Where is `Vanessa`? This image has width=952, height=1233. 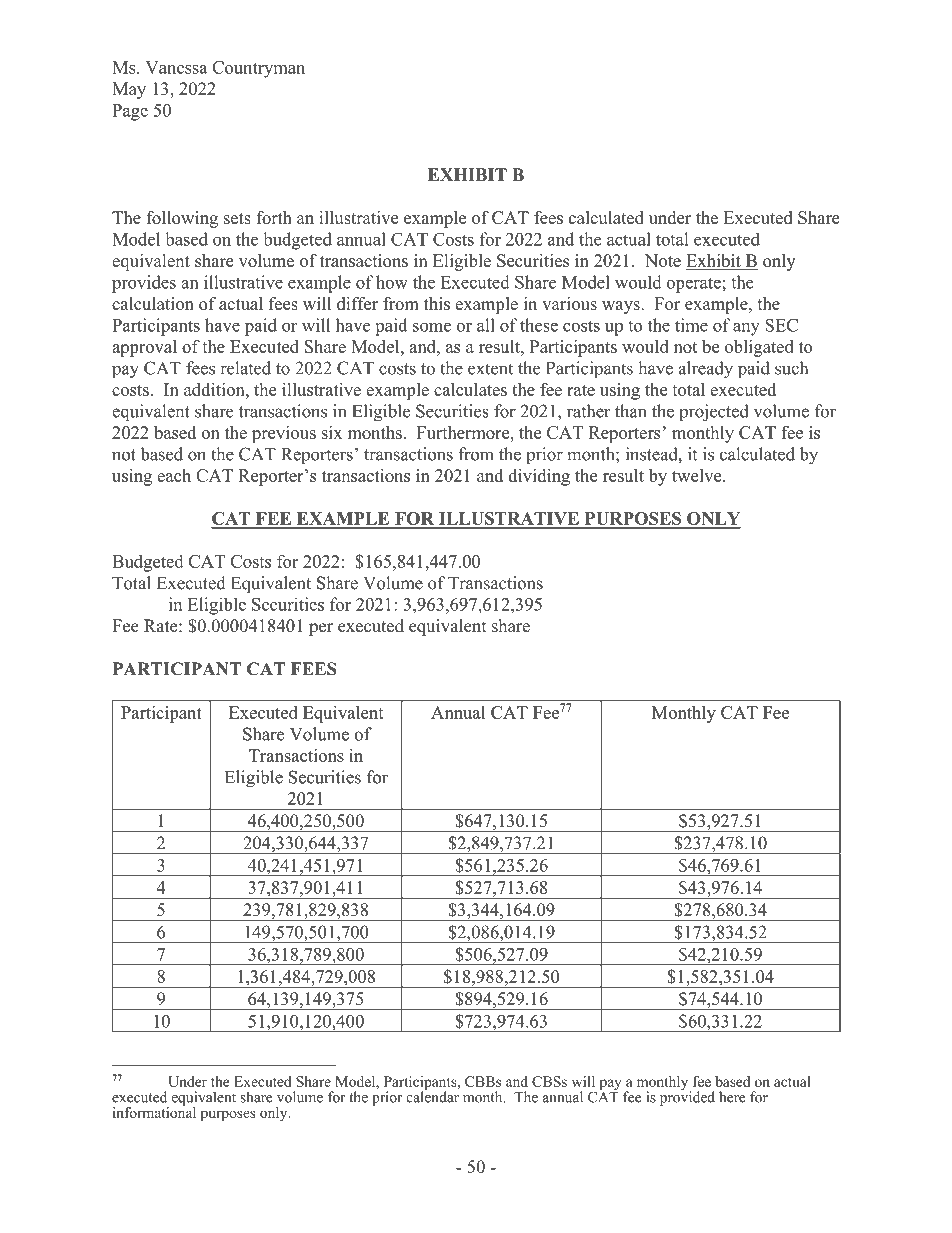 Vanessa is located at coordinates (176, 67).
